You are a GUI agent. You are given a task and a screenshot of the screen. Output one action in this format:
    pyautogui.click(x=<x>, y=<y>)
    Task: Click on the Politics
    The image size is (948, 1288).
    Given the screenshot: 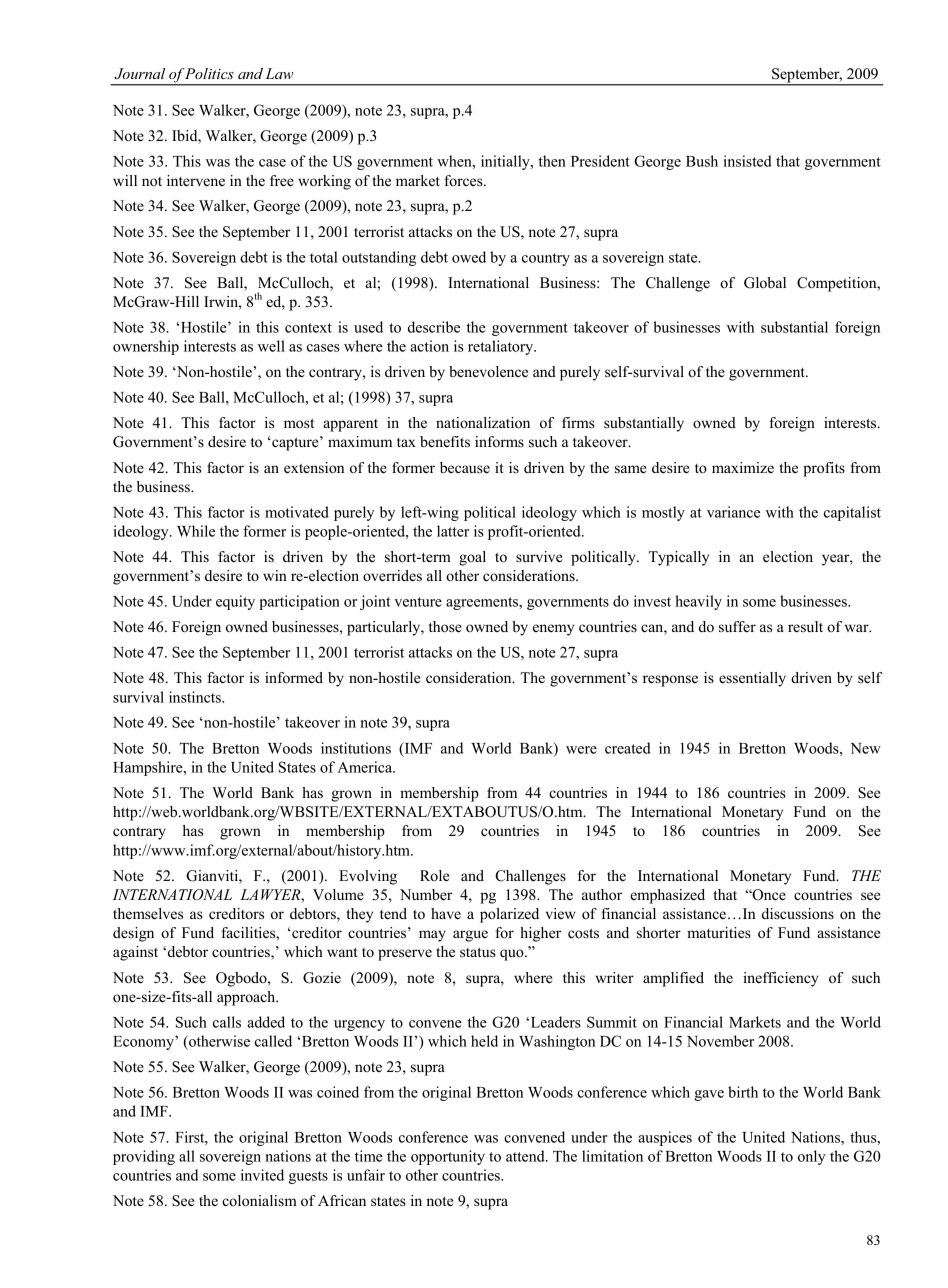 What is the action you would take?
    pyautogui.click(x=208, y=73)
